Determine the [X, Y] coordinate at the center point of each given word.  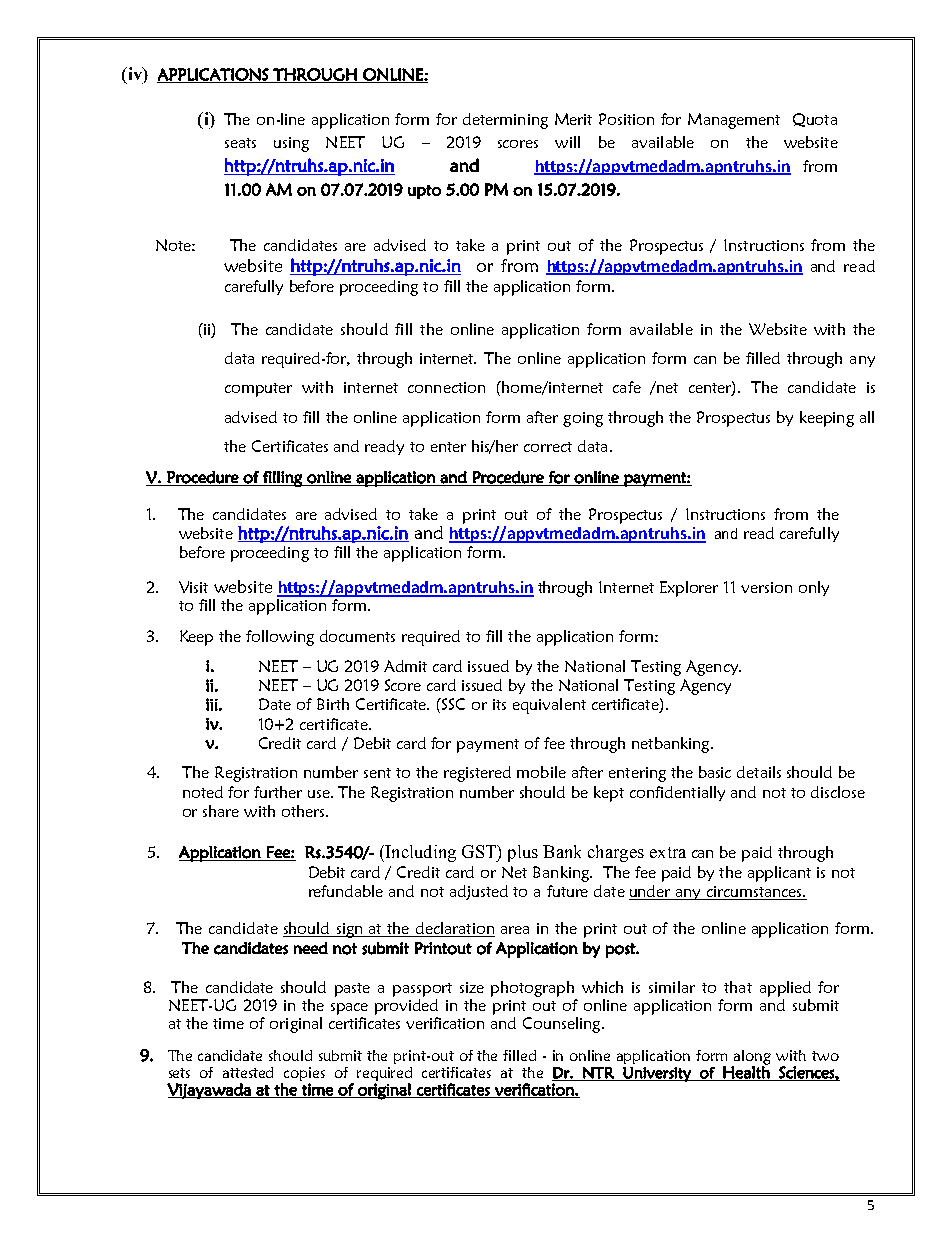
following [280, 638]
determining [505, 121]
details [759, 772]
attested [248, 1072]
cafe [627, 387]
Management [734, 121]
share [221, 811]
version [766, 587]
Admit [405, 666]
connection [446, 387]
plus [523, 853]
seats [240, 143]
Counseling [563, 1025]
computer [258, 390]
